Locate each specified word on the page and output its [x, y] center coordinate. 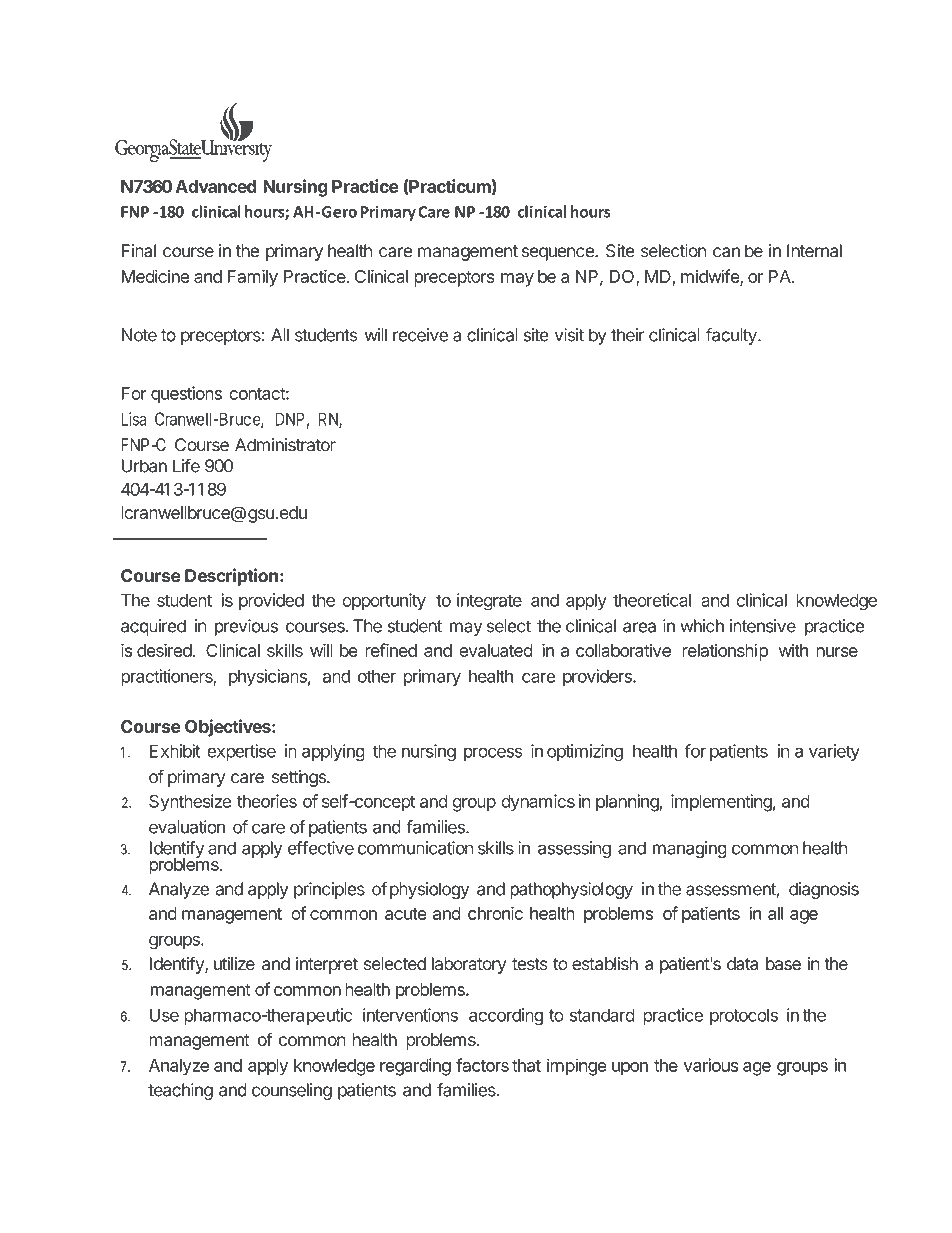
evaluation [187, 827]
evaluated [496, 650]
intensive [763, 626]
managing [690, 849]
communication [415, 848]
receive [420, 335]
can [726, 252]
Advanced [216, 186]
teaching [180, 1091]
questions [186, 395]
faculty [732, 336]
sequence [559, 254]
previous [246, 627]
